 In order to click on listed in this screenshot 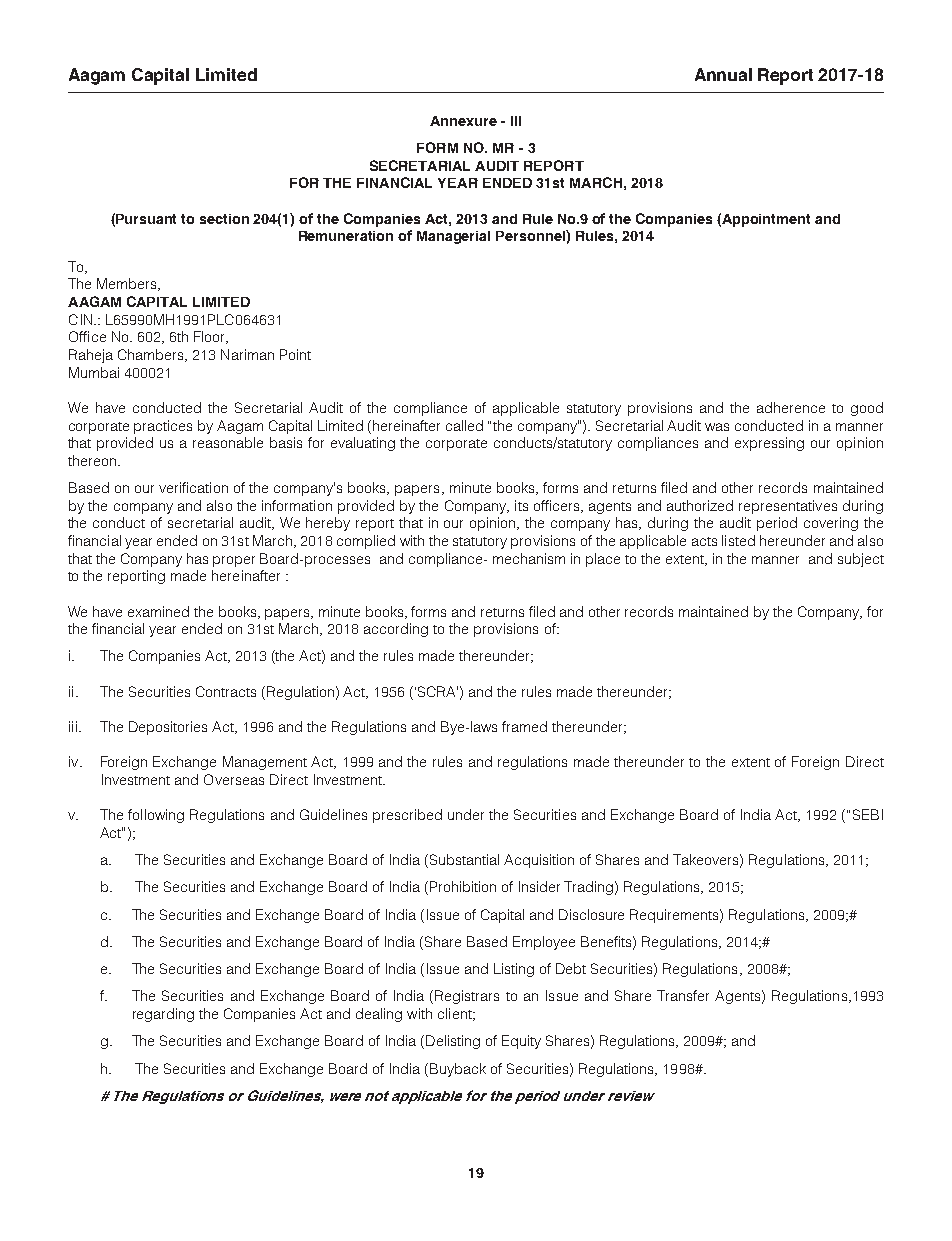, I will do `click(738, 540)`.
